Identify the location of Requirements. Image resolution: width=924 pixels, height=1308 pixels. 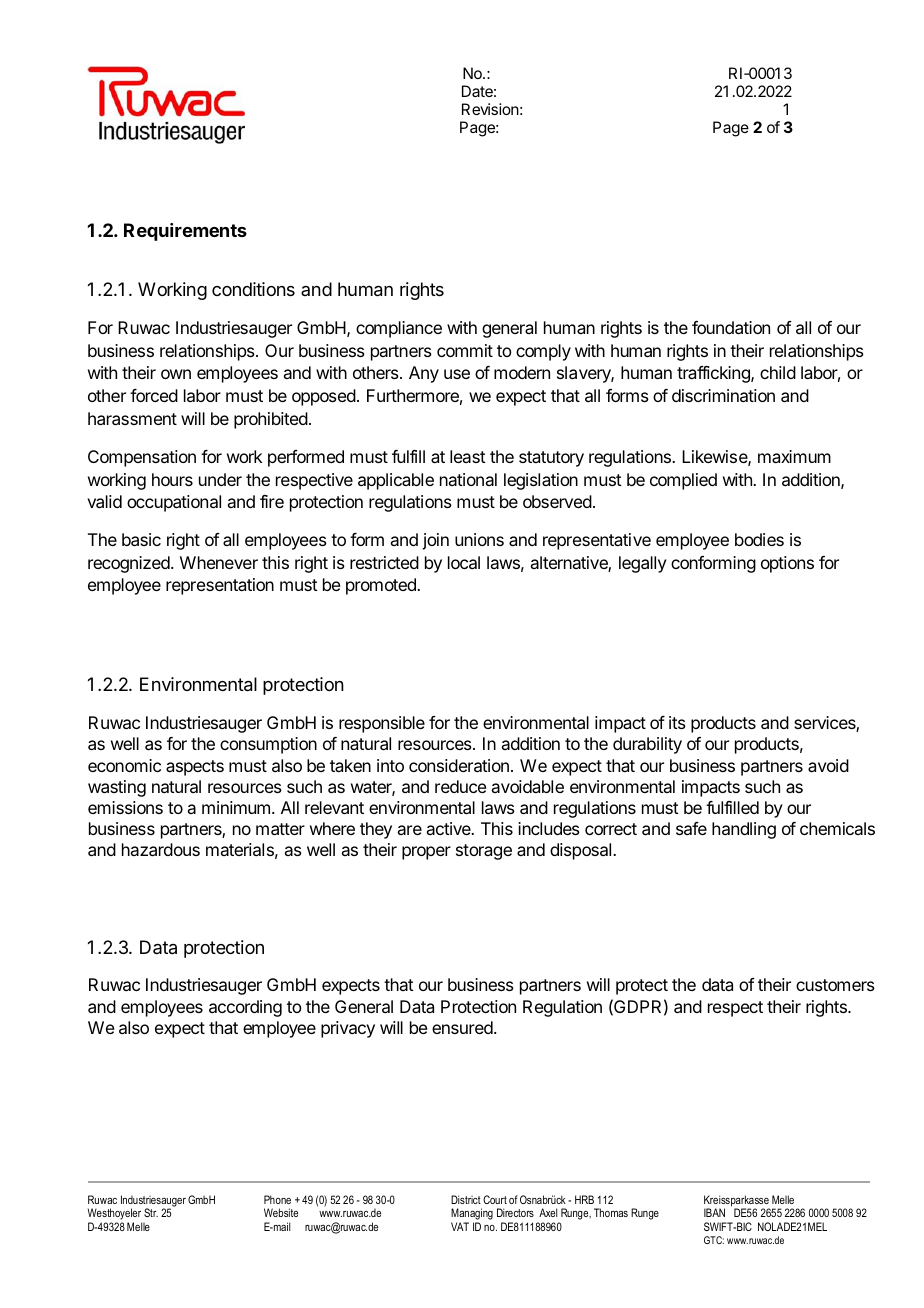
(185, 232).
